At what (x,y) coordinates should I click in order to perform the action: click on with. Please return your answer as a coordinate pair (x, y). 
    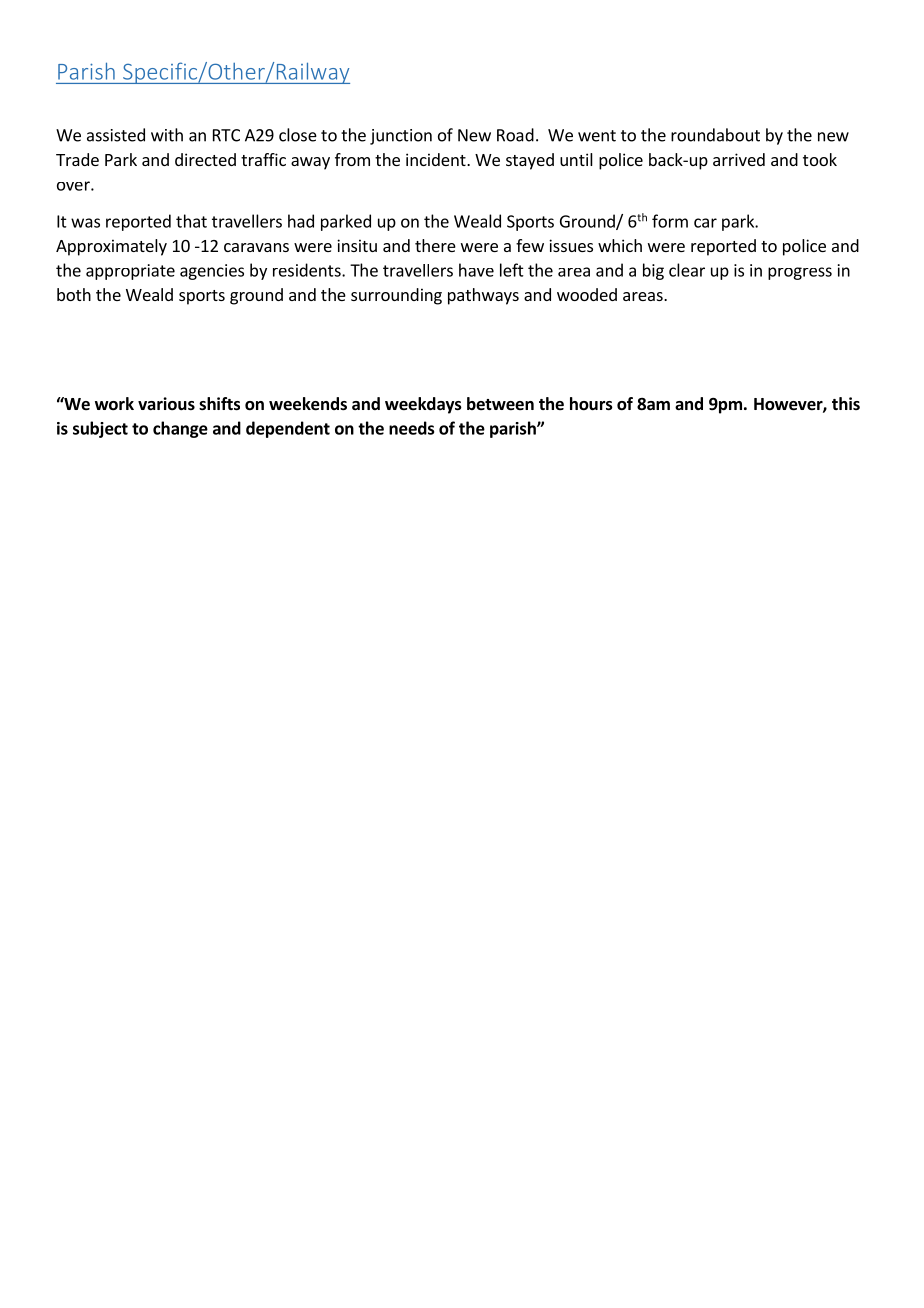
    Looking at the image, I should click on (167, 135).
